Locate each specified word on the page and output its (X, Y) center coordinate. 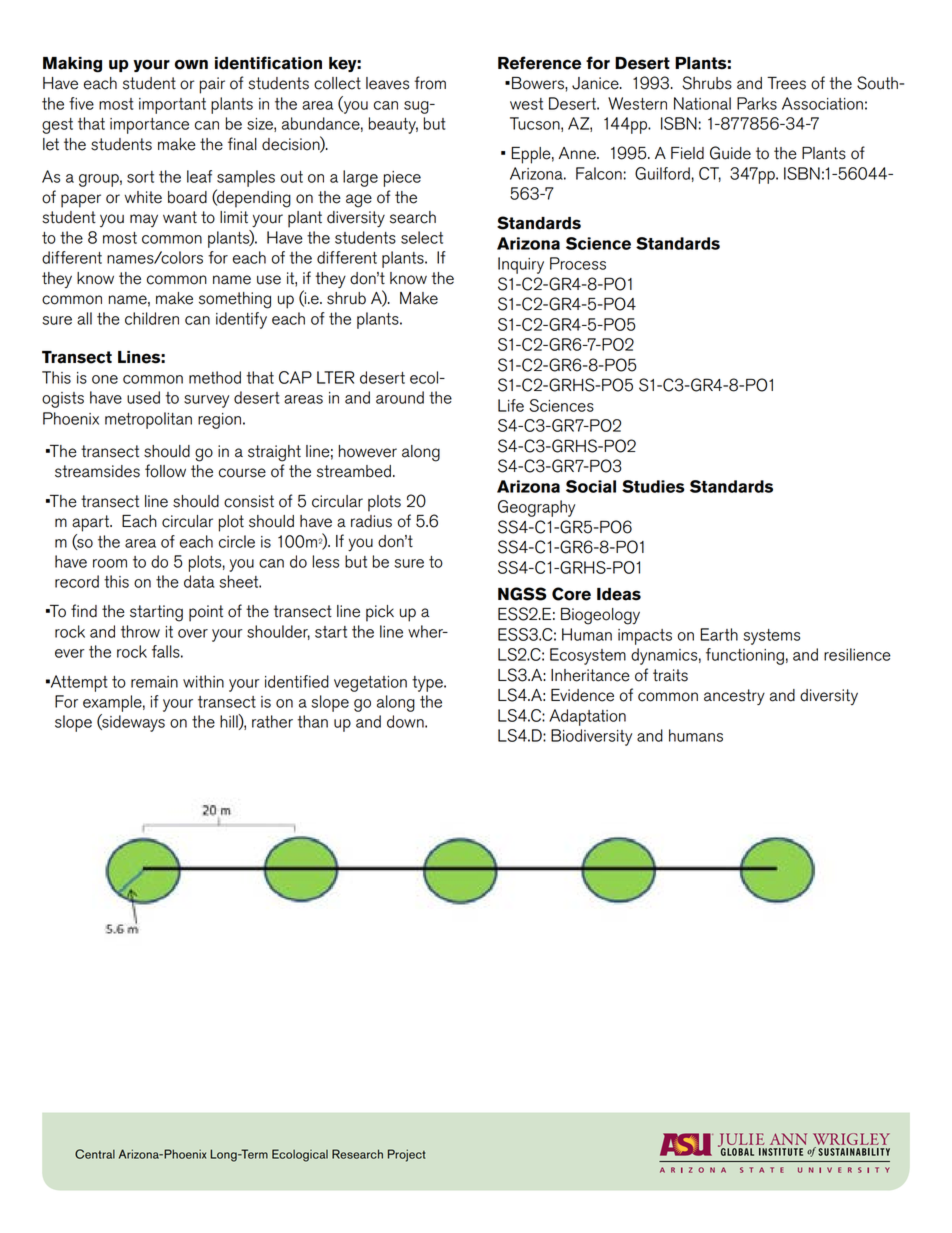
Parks (757, 103)
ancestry (734, 697)
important (172, 106)
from (430, 83)
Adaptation (587, 717)
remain (154, 682)
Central (95, 1154)
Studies (653, 486)
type (428, 684)
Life (511, 405)
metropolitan (148, 420)
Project (407, 1155)
